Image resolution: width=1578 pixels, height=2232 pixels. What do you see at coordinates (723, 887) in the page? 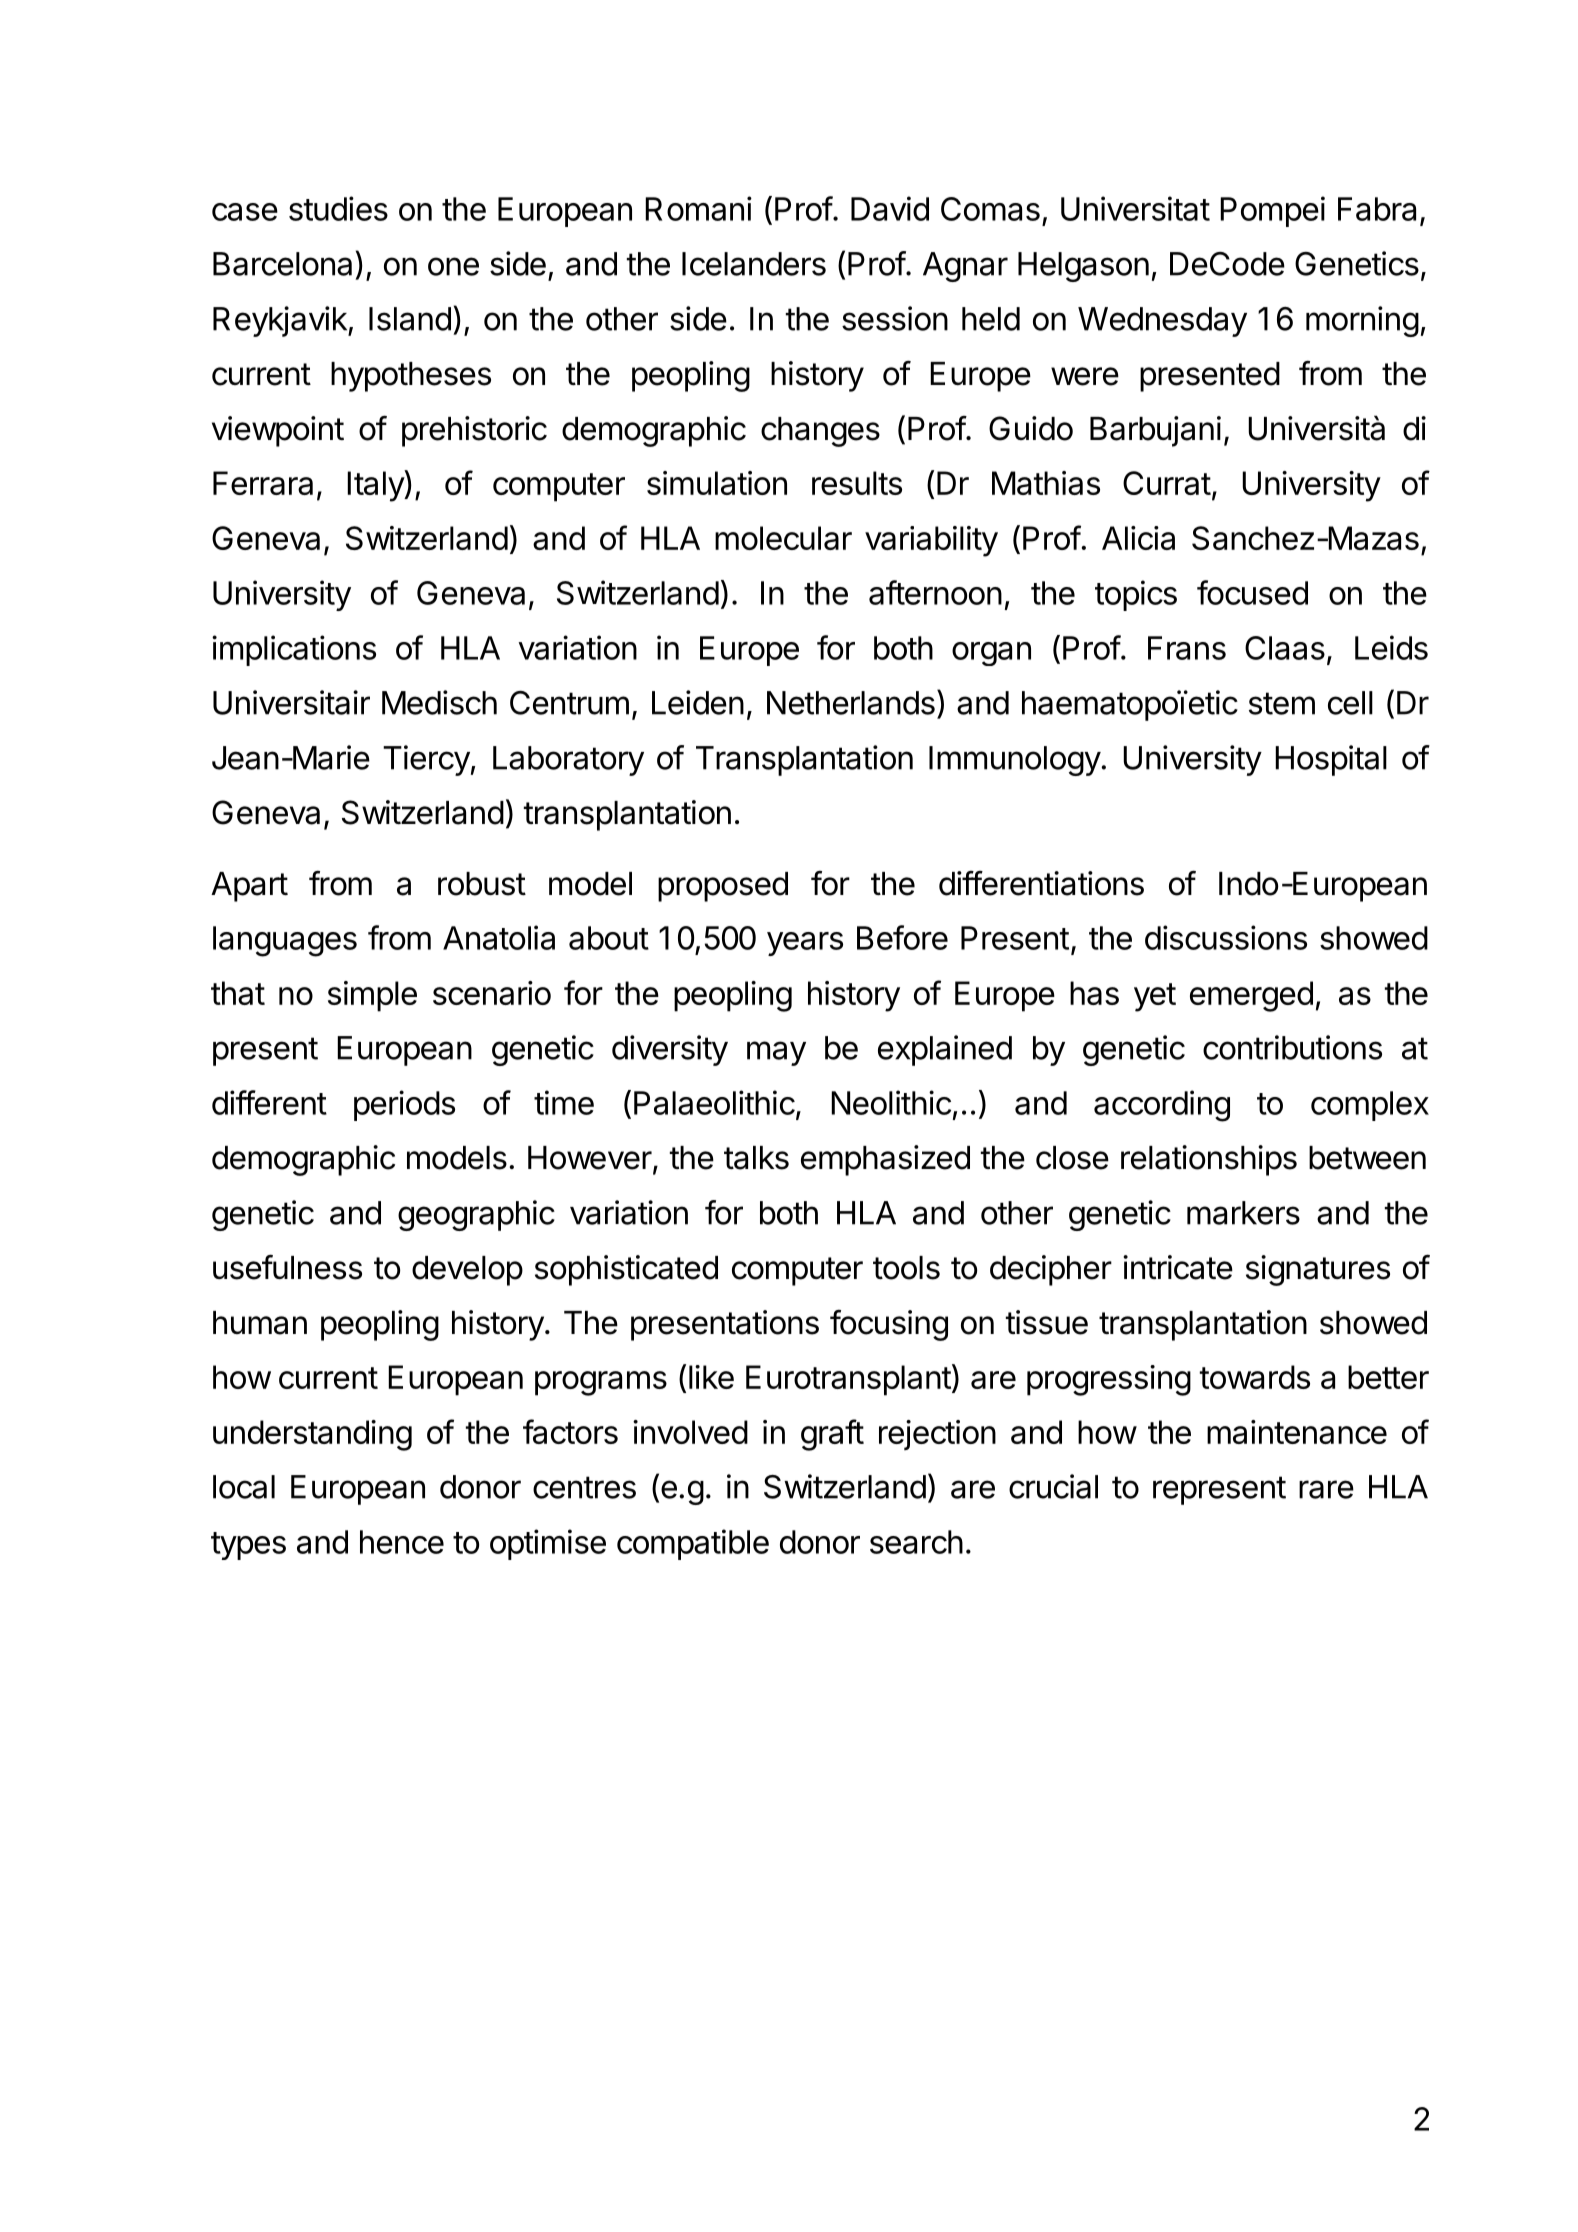
I see `proposed` at bounding box center [723, 887].
